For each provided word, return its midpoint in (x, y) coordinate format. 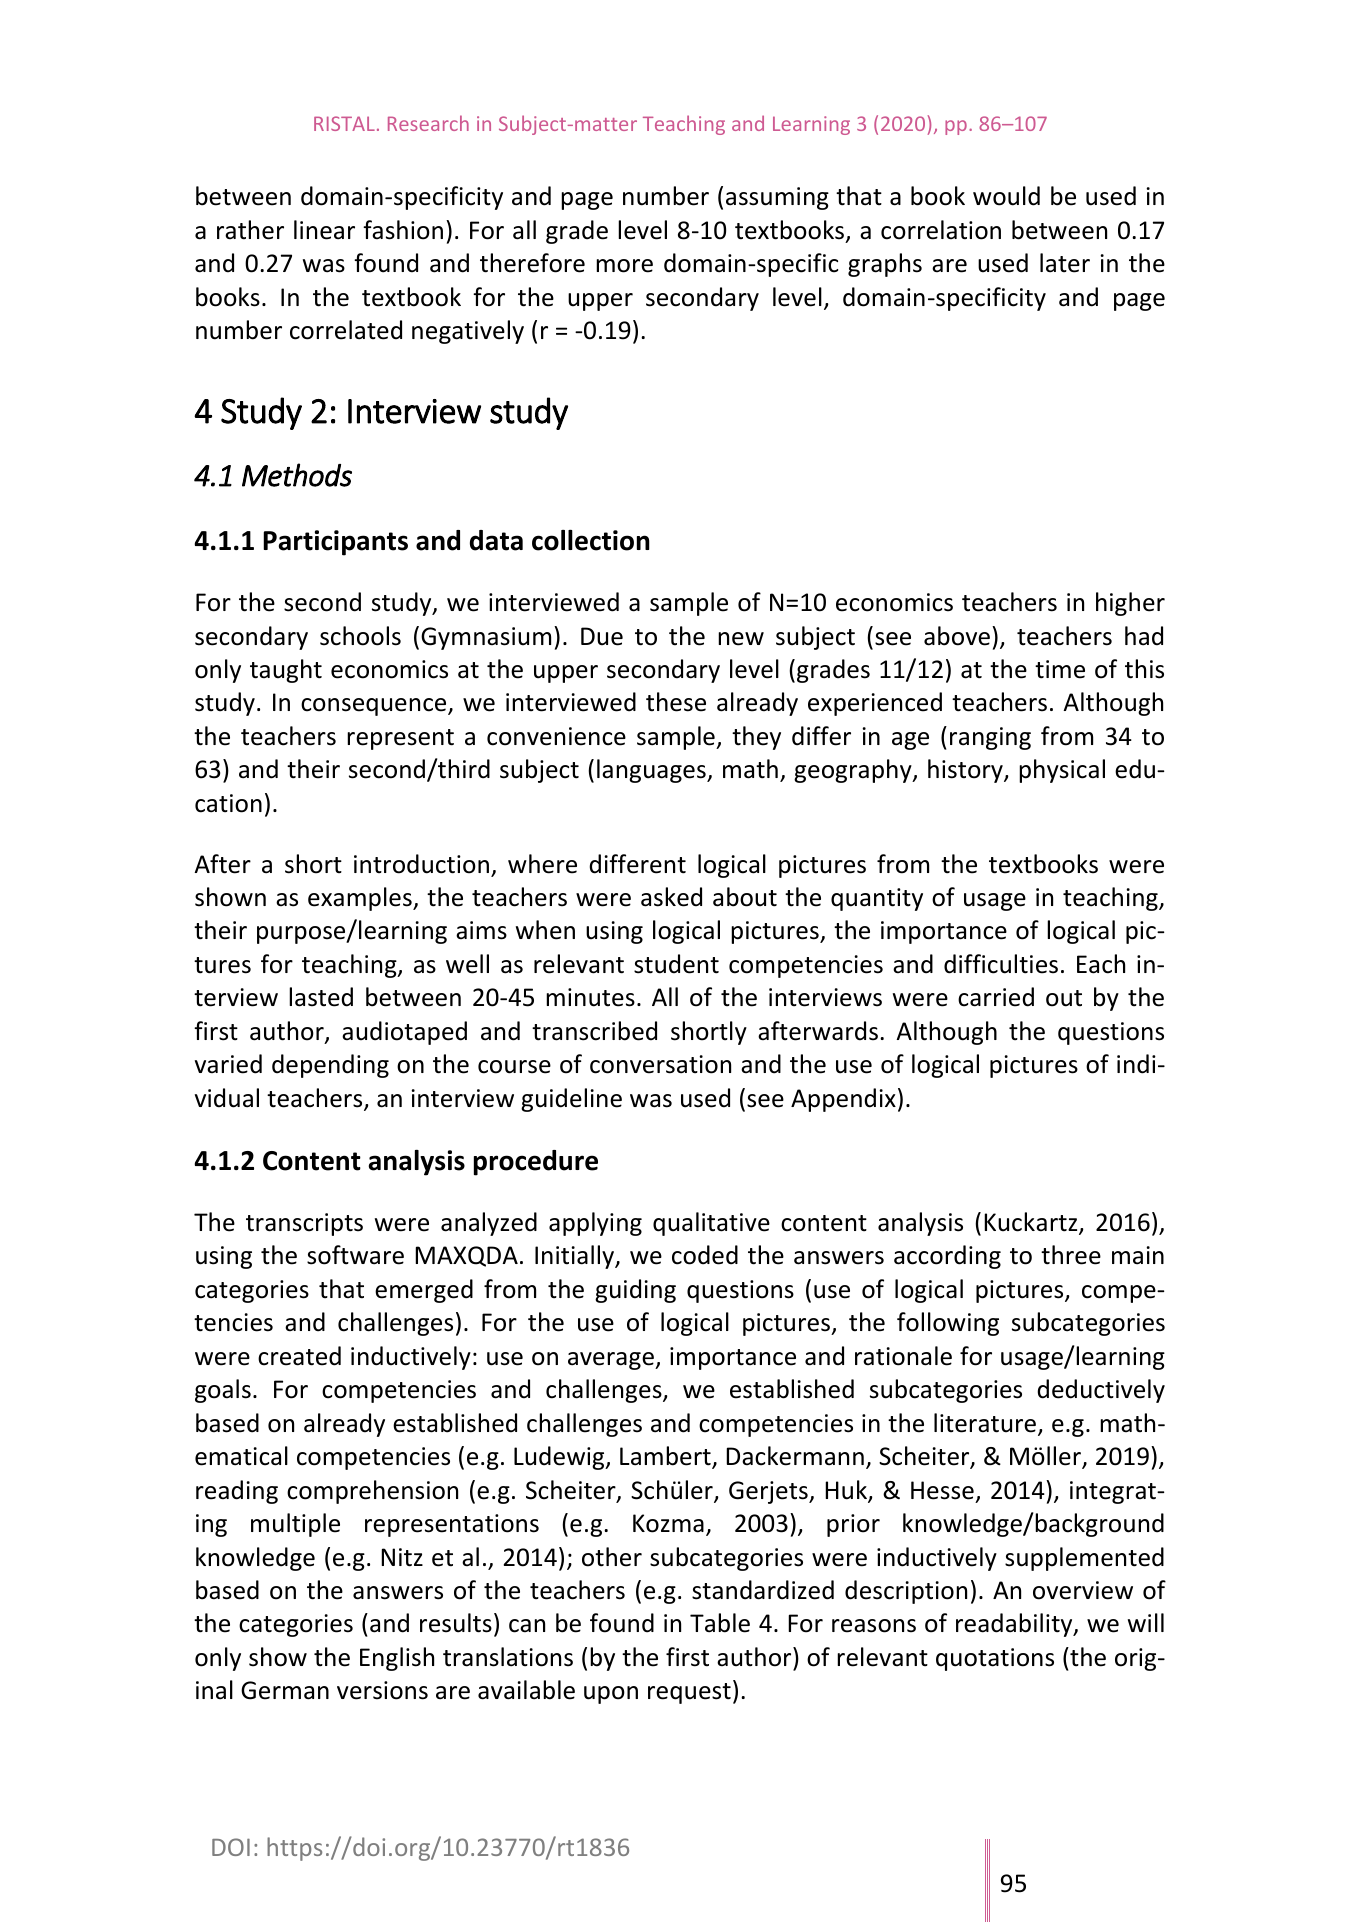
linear (324, 230)
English (397, 1659)
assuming (777, 198)
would (1006, 196)
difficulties (1001, 964)
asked (671, 897)
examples (361, 899)
